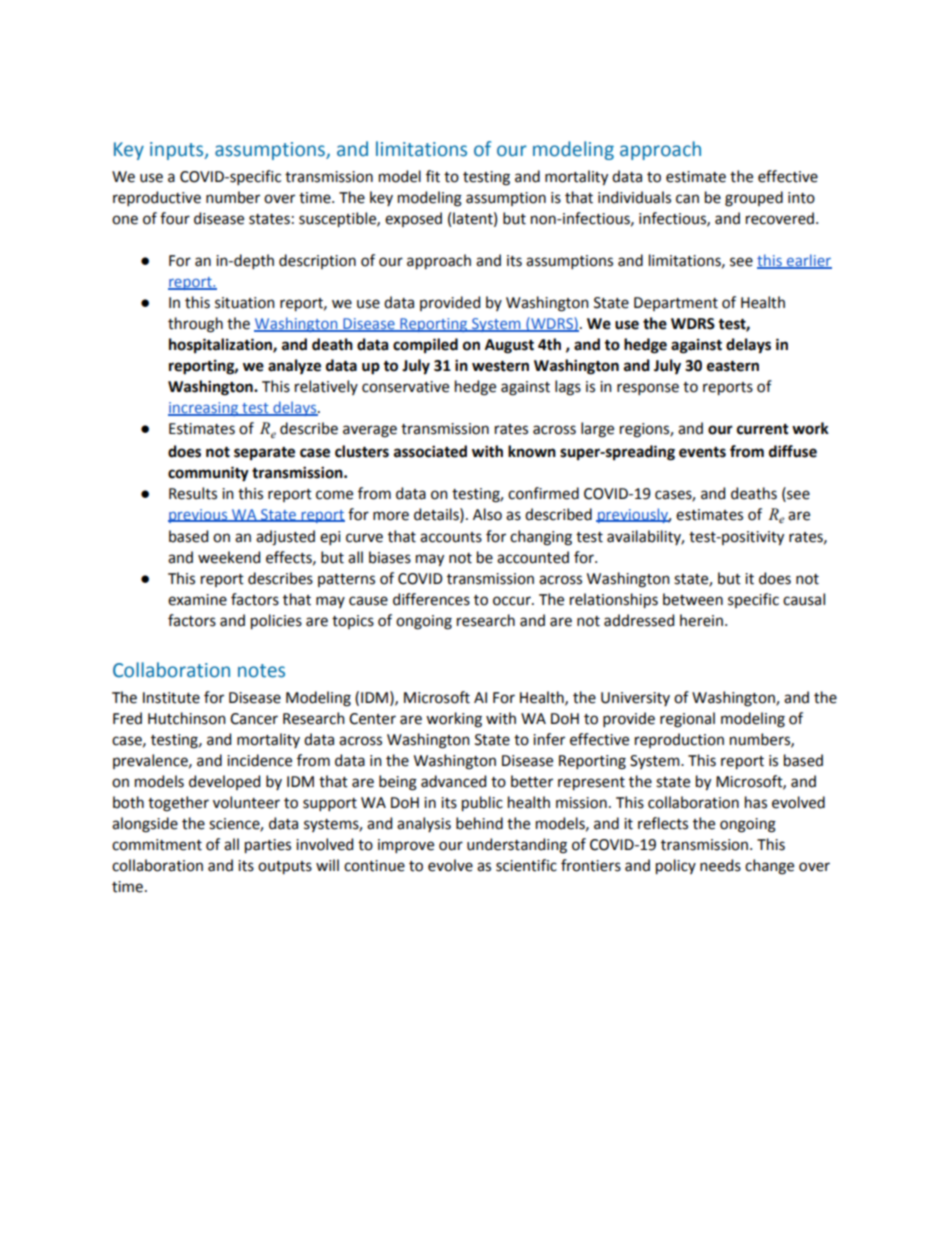 This page has width=952, height=1233. I want to click on through, so click(195, 325).
